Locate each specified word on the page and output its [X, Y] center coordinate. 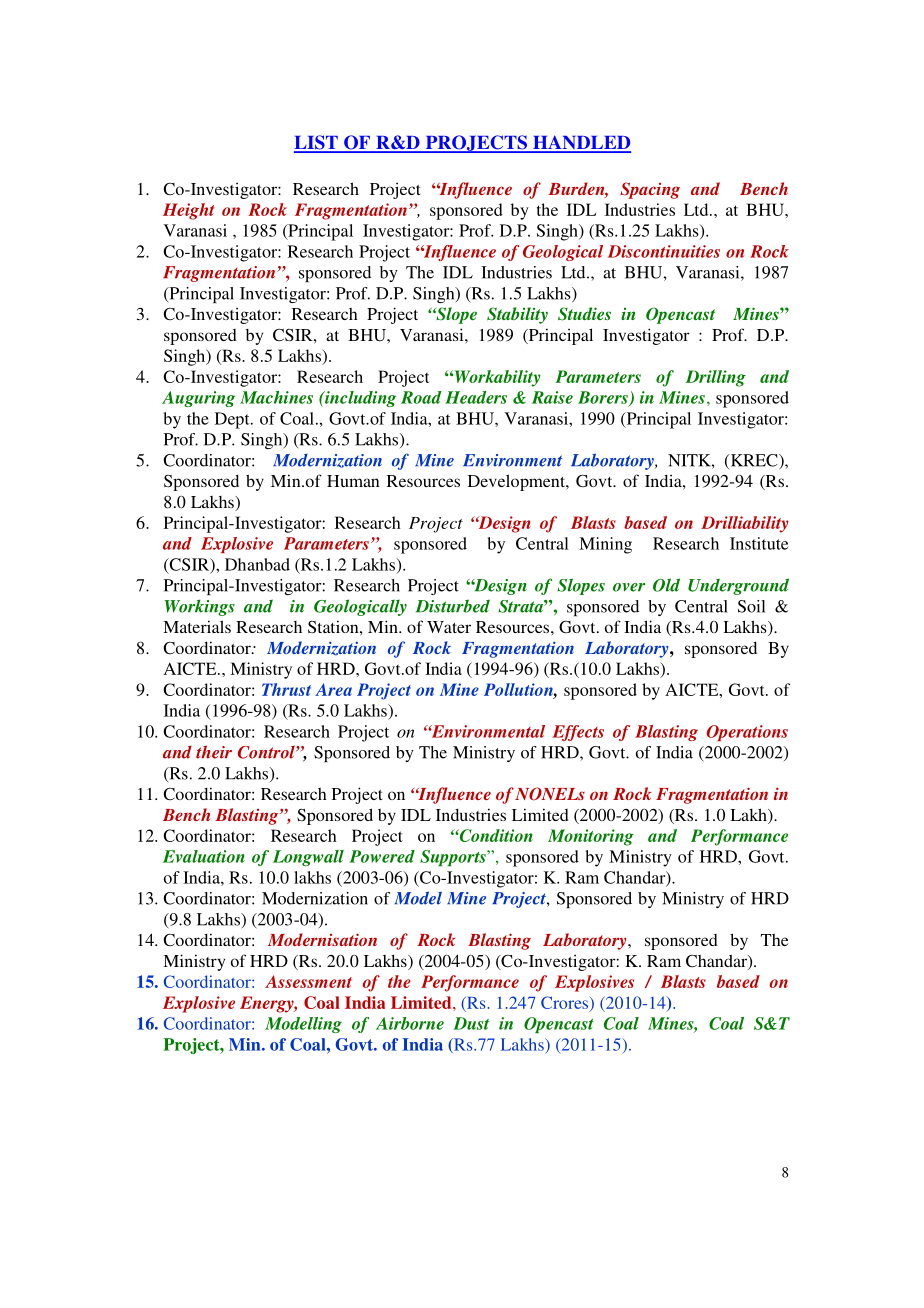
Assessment [308, 981]
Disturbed [453, 606]
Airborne [410, 1023]
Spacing [650, 190]
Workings [199, 607]
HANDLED [581, 143]
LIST [317, 143]
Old [666, 585]
